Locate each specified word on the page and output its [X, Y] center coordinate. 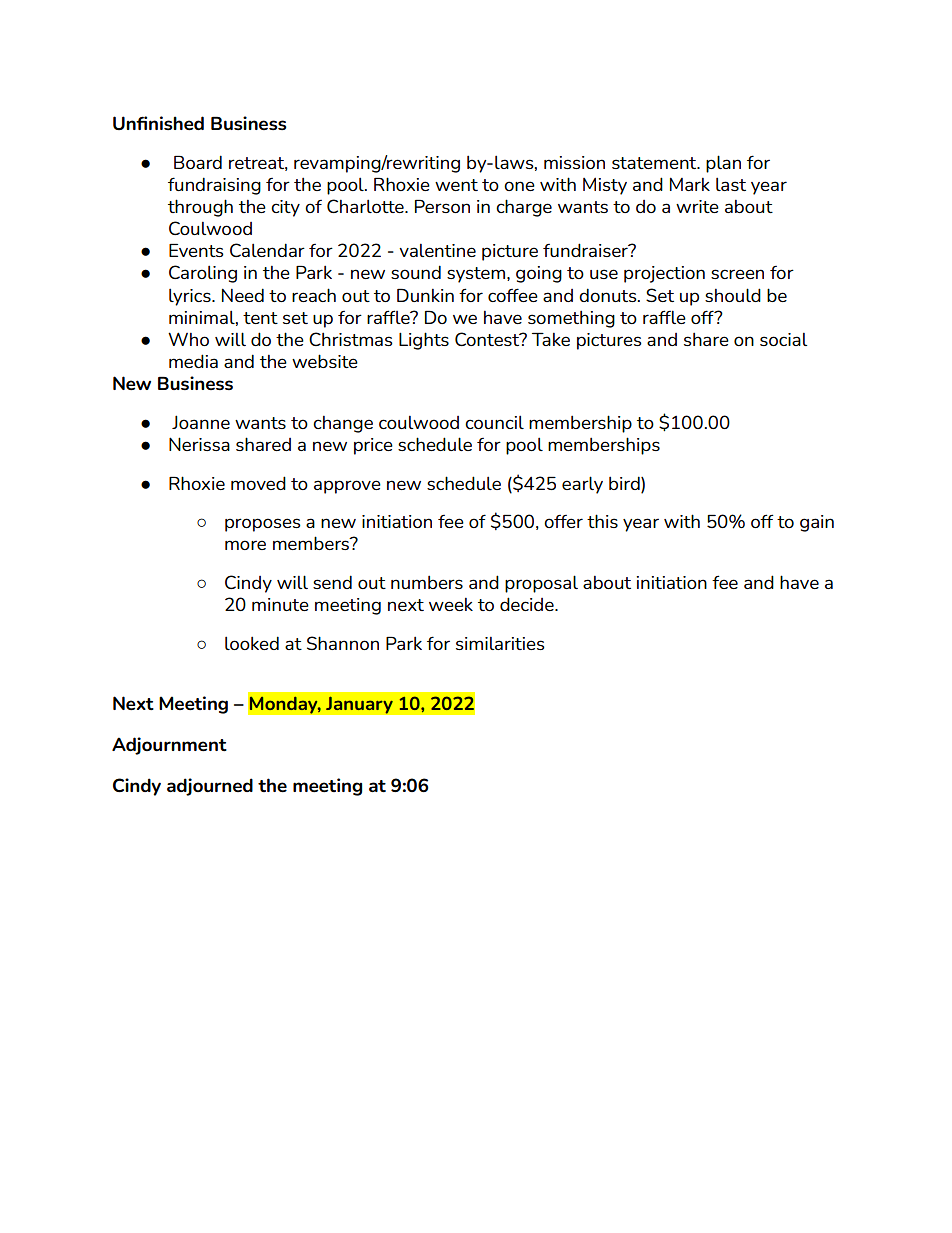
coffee [513, 295]
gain [817, 523]
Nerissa [199, 444]
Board [198, 162]
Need [243, 295]
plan [723, 164]
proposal [541, 584]
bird [625, 483]
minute [280, 604]
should [733, 295]
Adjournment [169, 746]
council [494, 422]
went [456, 185]
